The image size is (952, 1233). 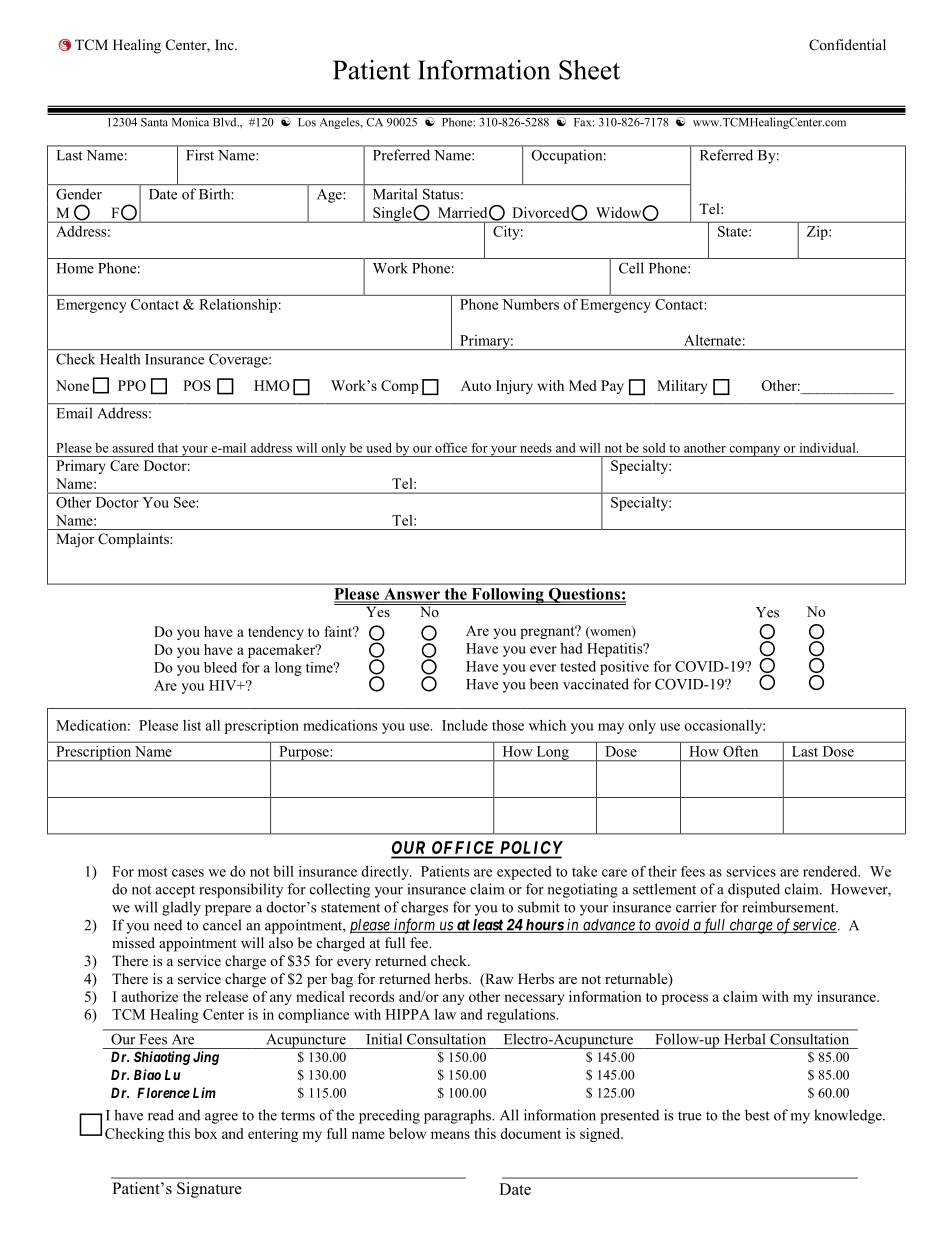 I want to click on positive, so click(x=624, y=668).
